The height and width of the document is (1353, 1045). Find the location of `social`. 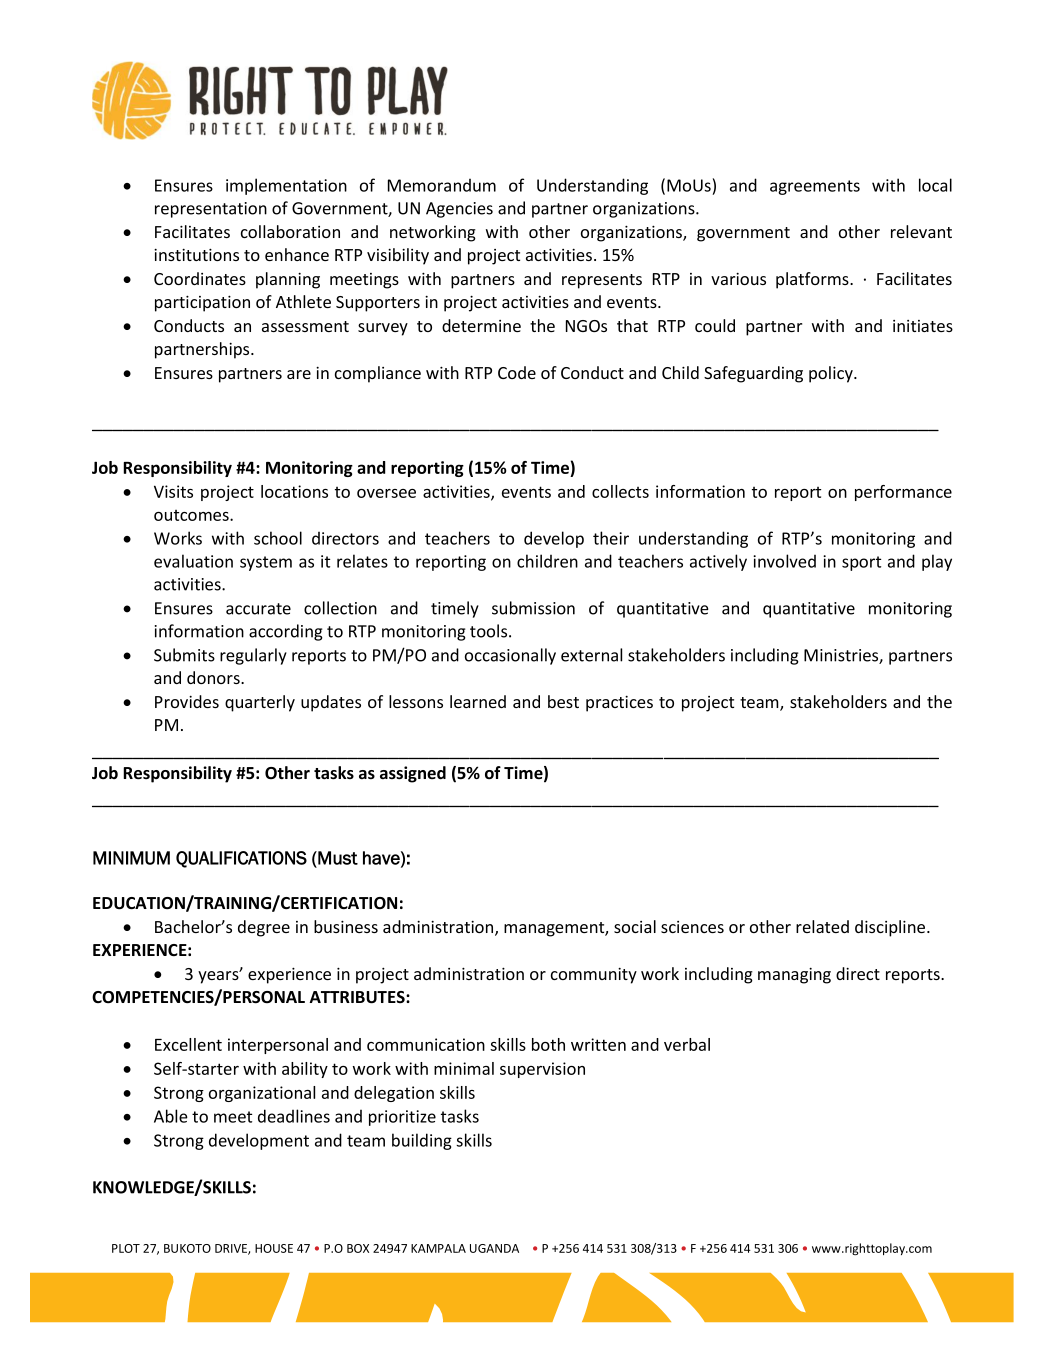

social is located at coordinates (635, 926).
